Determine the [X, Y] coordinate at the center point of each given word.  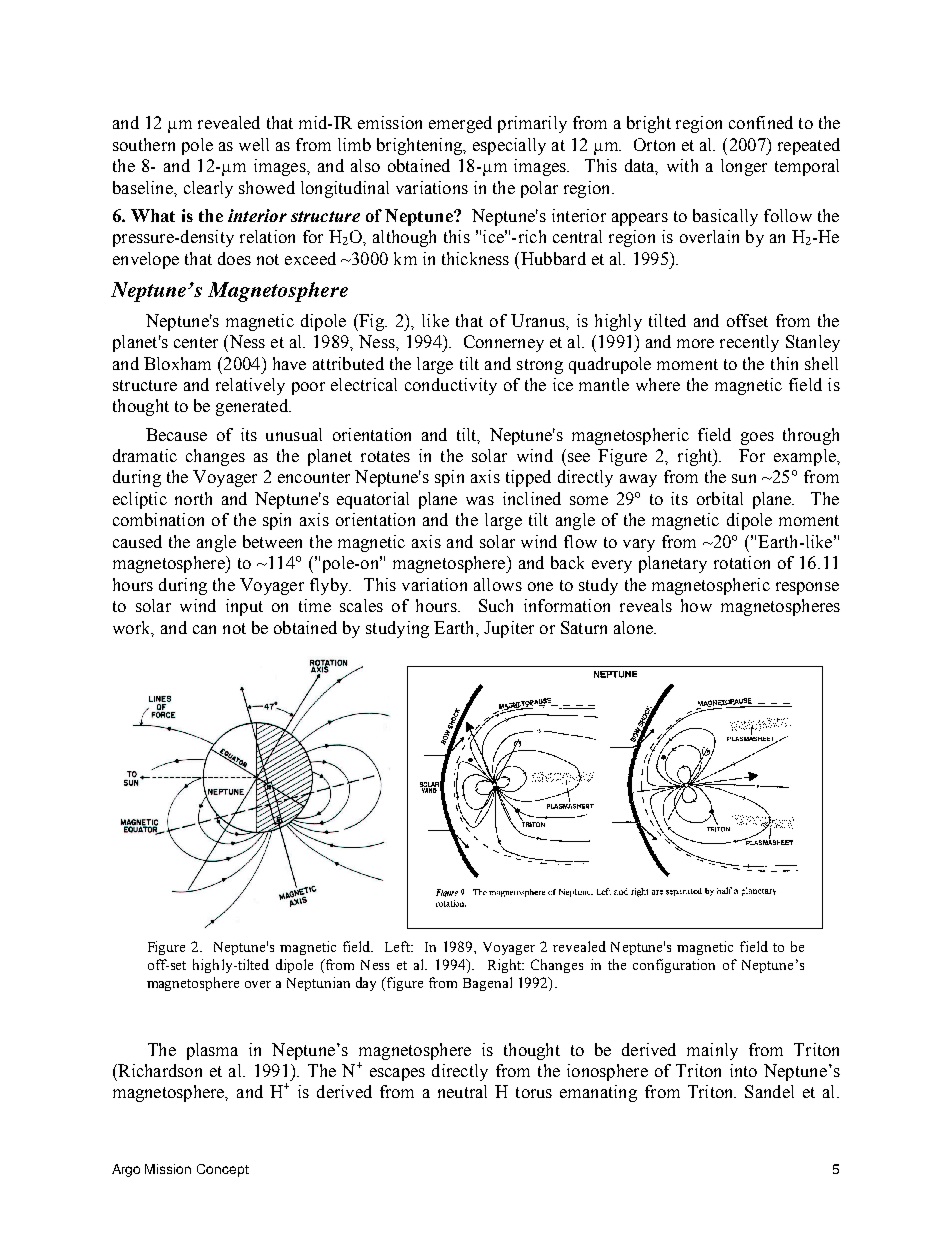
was [480, 500]
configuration [674, 966]
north [193, 498]
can [204, 629]
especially [509, 146]
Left [399, 946]
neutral [462, 1091]
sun [744, 478]
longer [744, 167]
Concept [223, 1170]
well [254, 144]
